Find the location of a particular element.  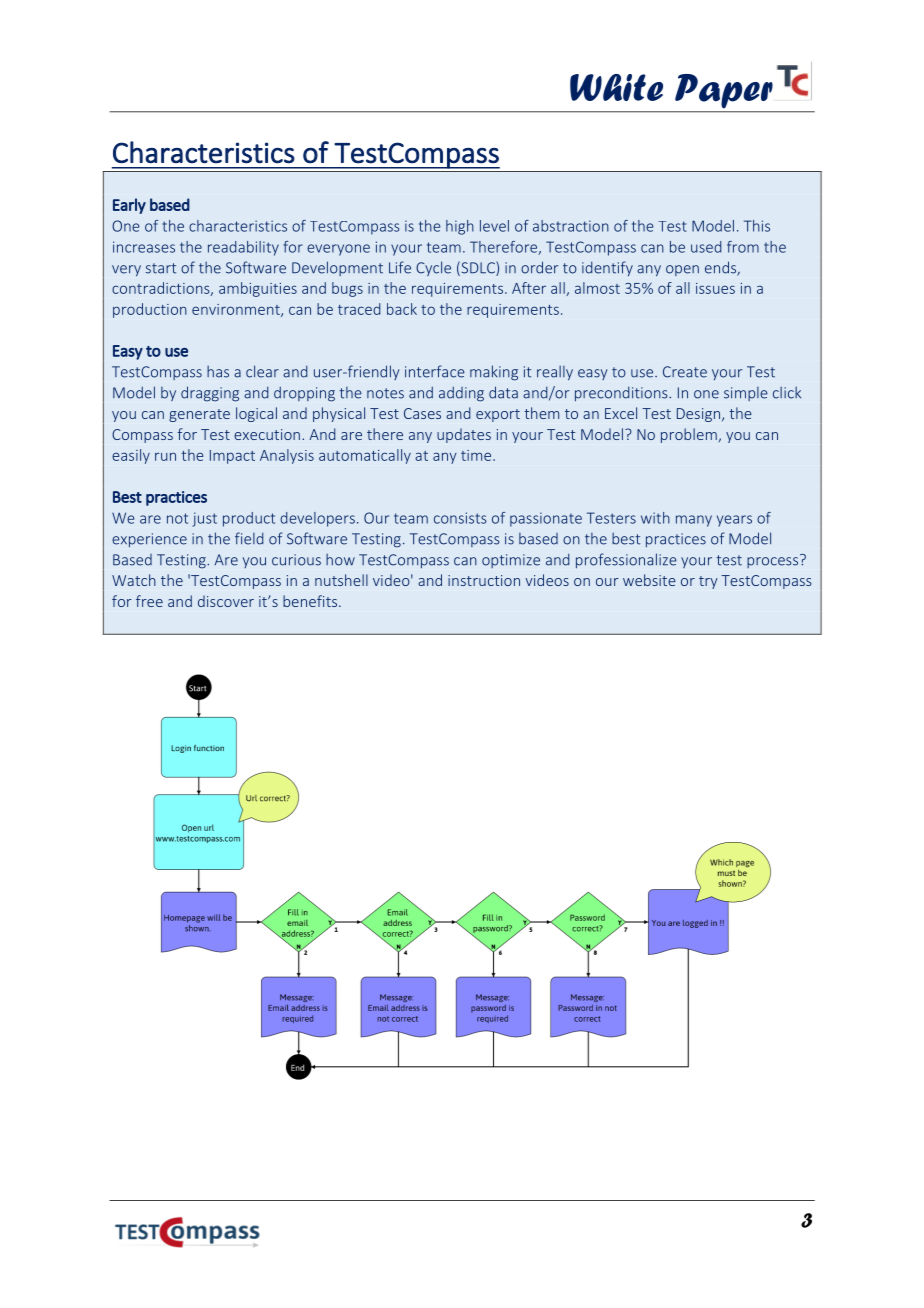

discover is located at coordinates (226, 601).
